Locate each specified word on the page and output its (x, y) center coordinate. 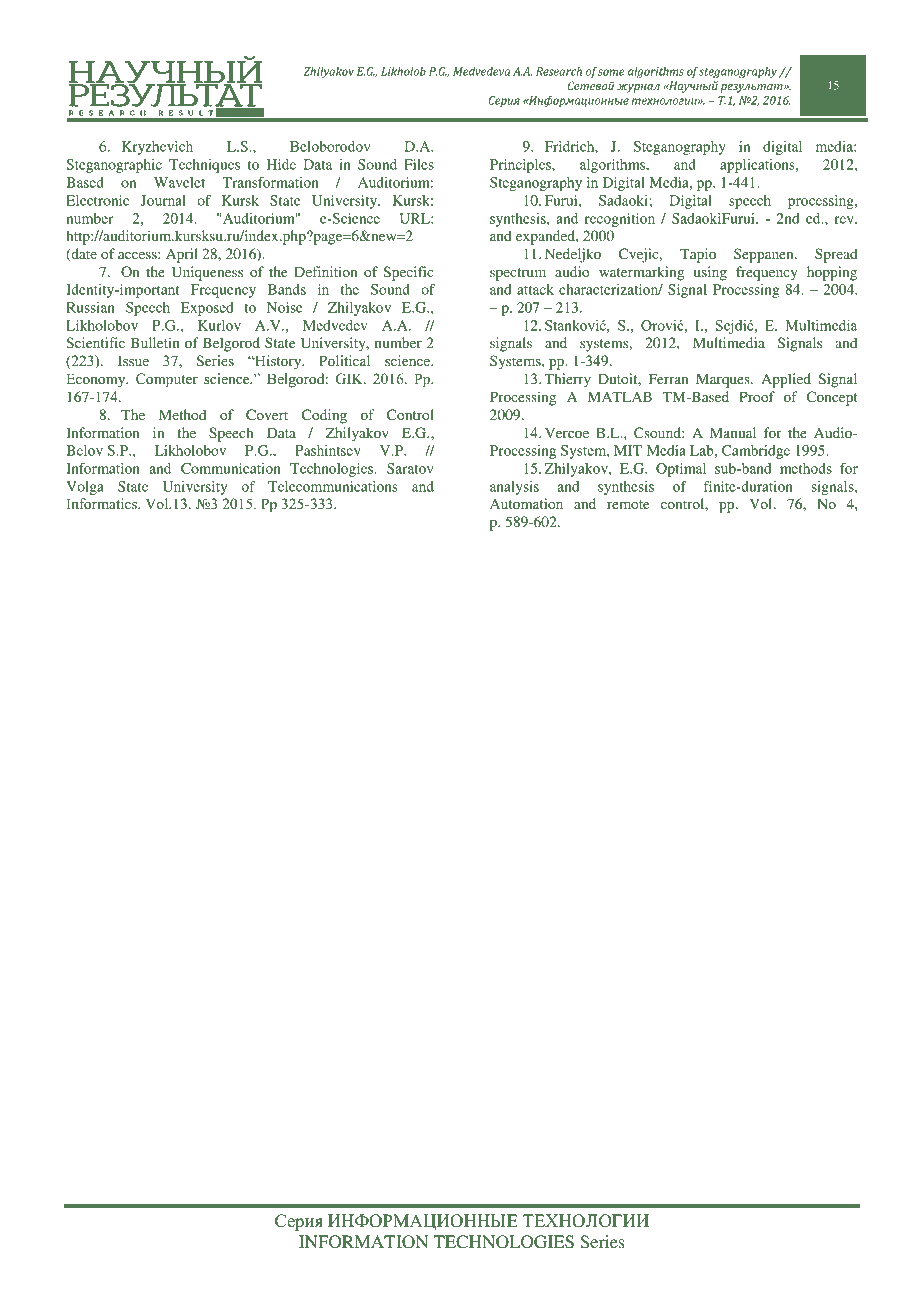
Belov (84, 450)
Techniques (204, 166)
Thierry (567, 380)
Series (602, 1242)
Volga (85, 488)
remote (628, 504)
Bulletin (155, 342)
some (611, 71)
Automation (526, 503)
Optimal (681, 470)
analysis (514, 488)
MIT (628, 450)
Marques (724, 380)
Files (419, 164)
